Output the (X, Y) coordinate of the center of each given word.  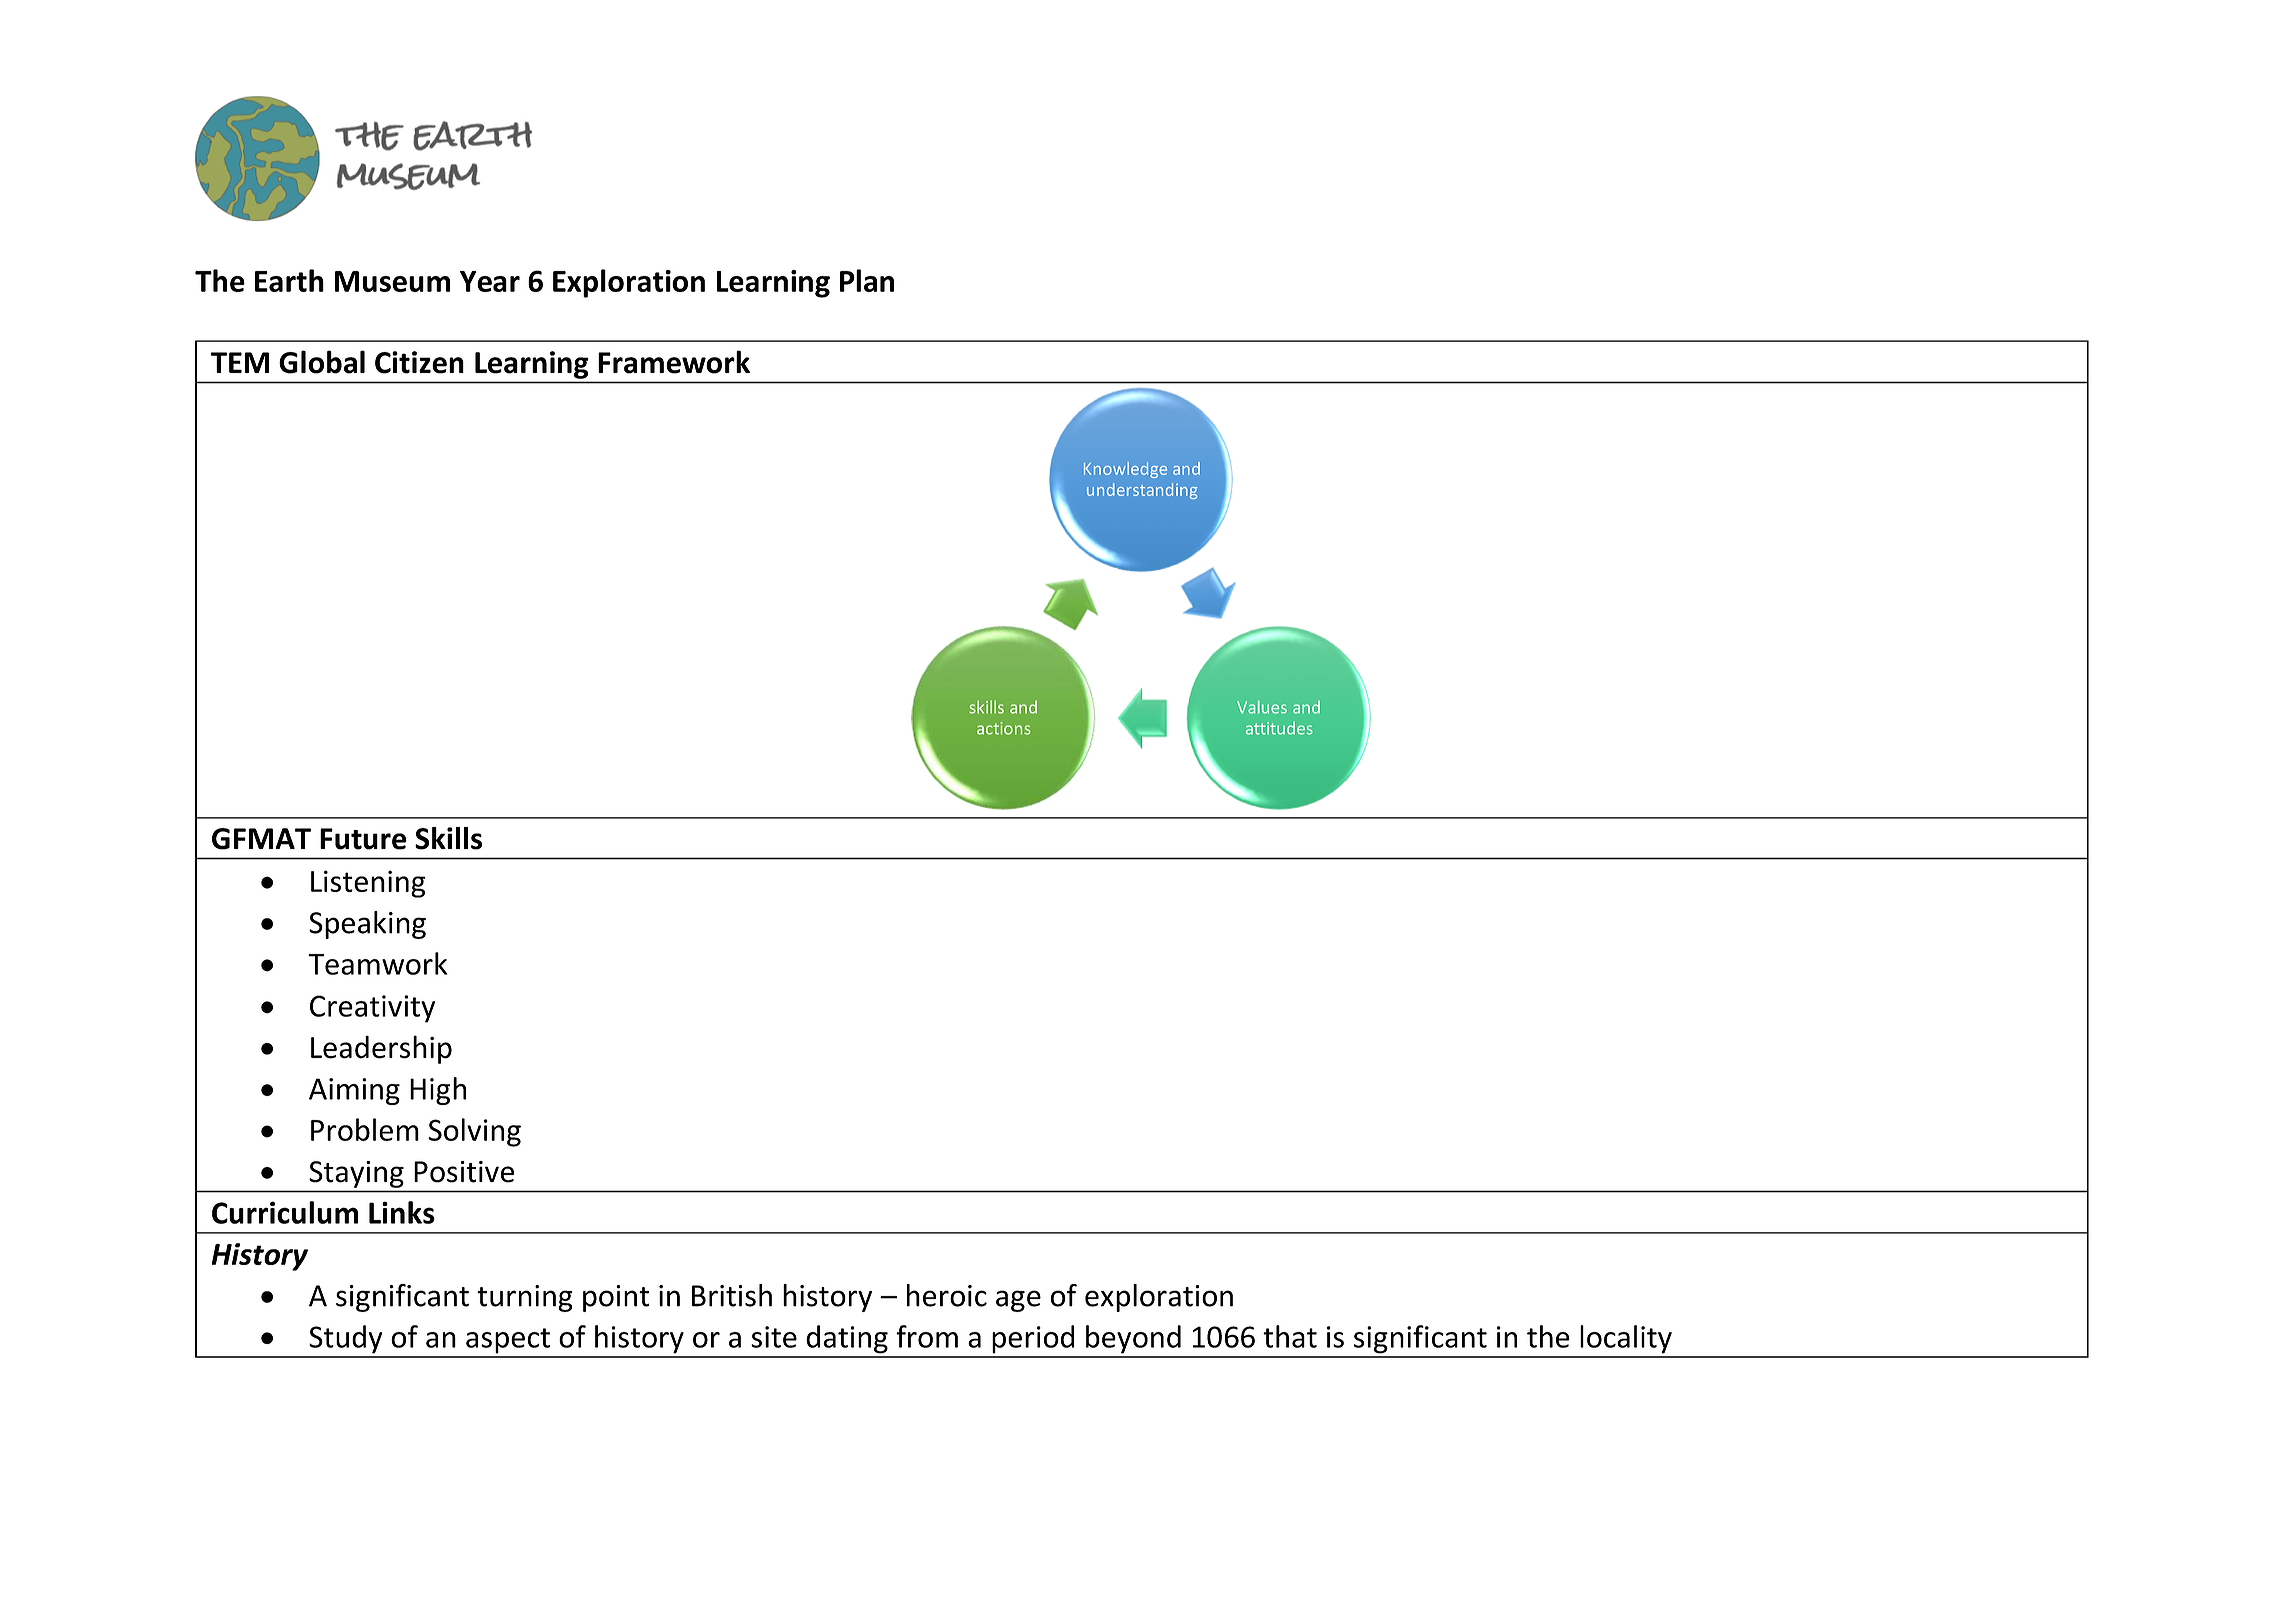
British (732, 1295)
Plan (867, 280)
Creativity (372, 1009)
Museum (392, 281)
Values (1262, 707)
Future (363, 839)
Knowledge (1125, 470)
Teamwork (377, 963)
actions (1004, 728)
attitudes (1279, 728)
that (1290, 1336)
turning (525, 1298)
